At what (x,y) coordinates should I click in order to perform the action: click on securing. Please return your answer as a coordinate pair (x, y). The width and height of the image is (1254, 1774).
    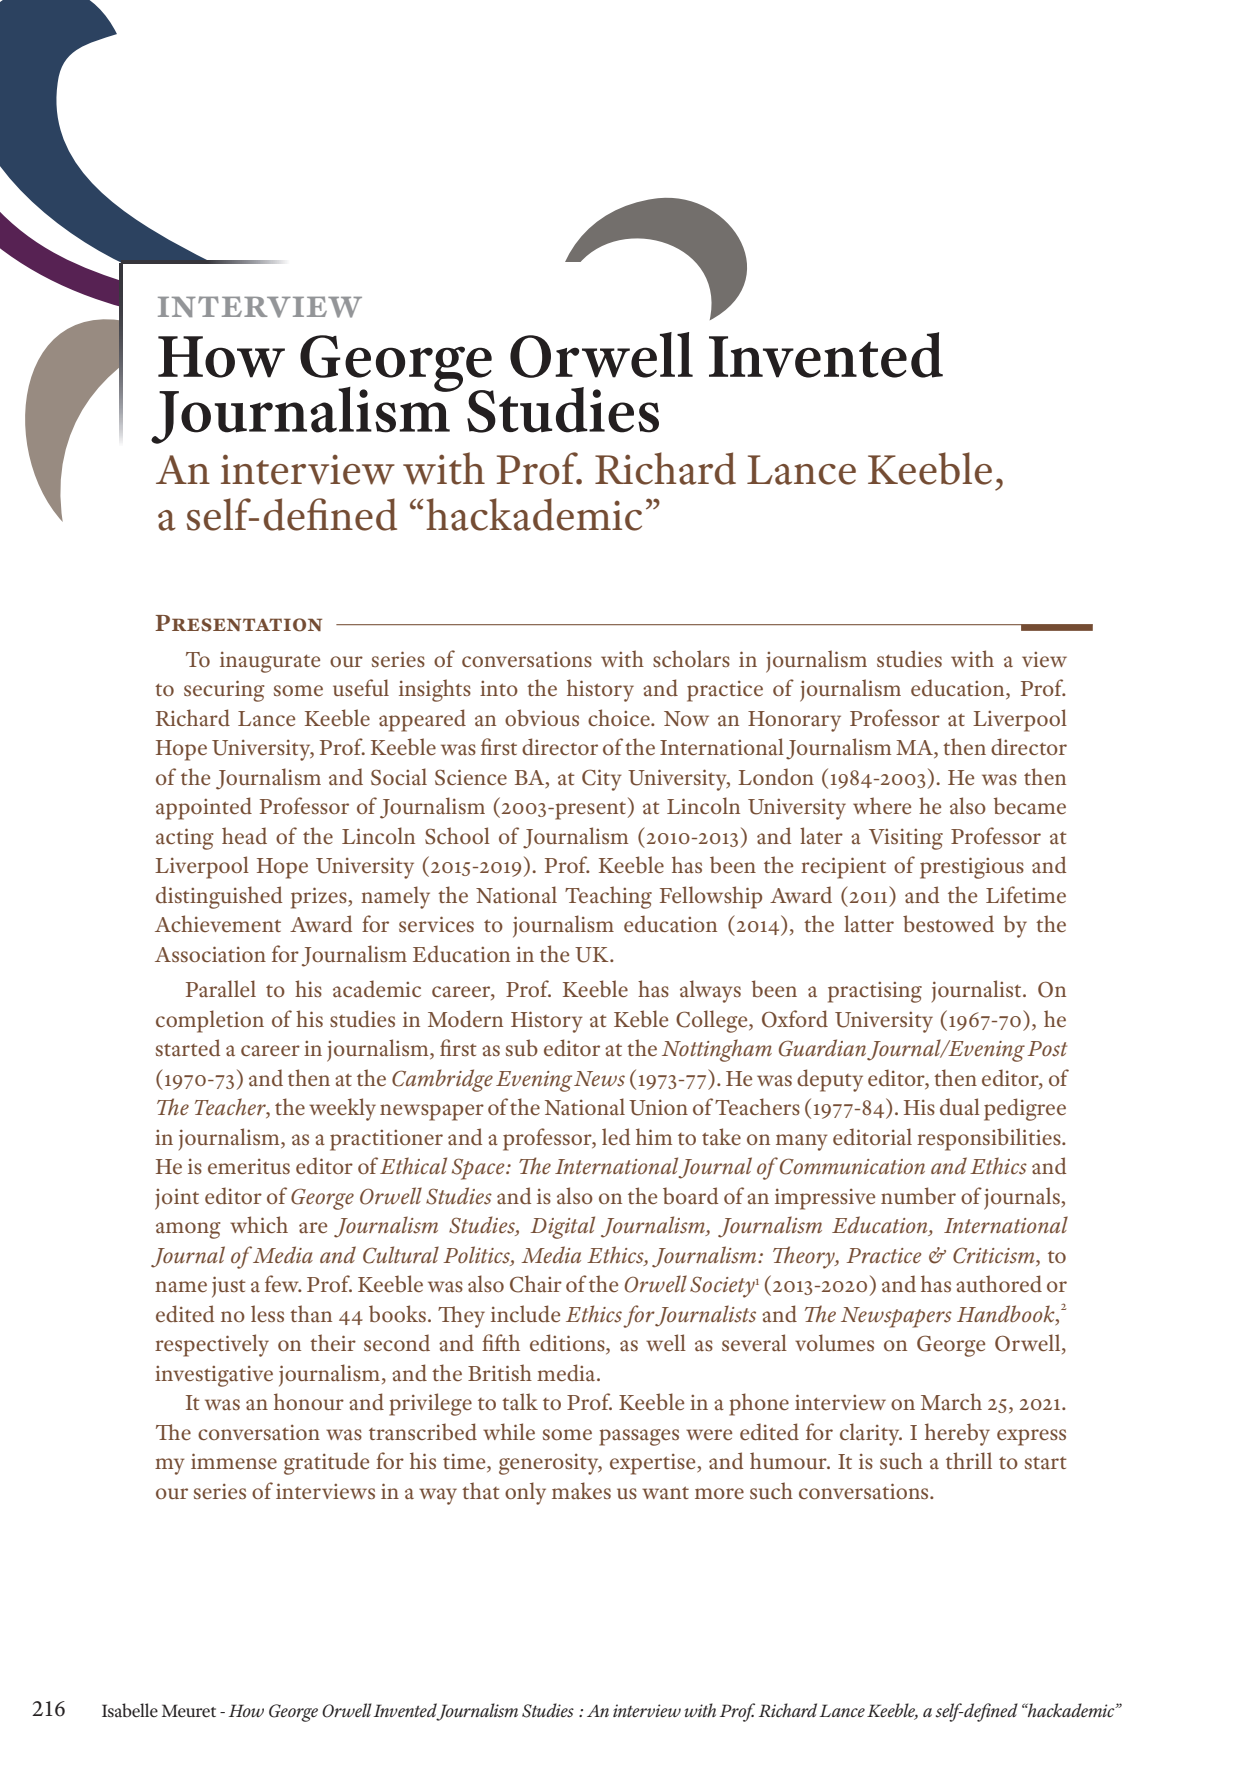
    Looking at the image, I should click on (224, 691).
